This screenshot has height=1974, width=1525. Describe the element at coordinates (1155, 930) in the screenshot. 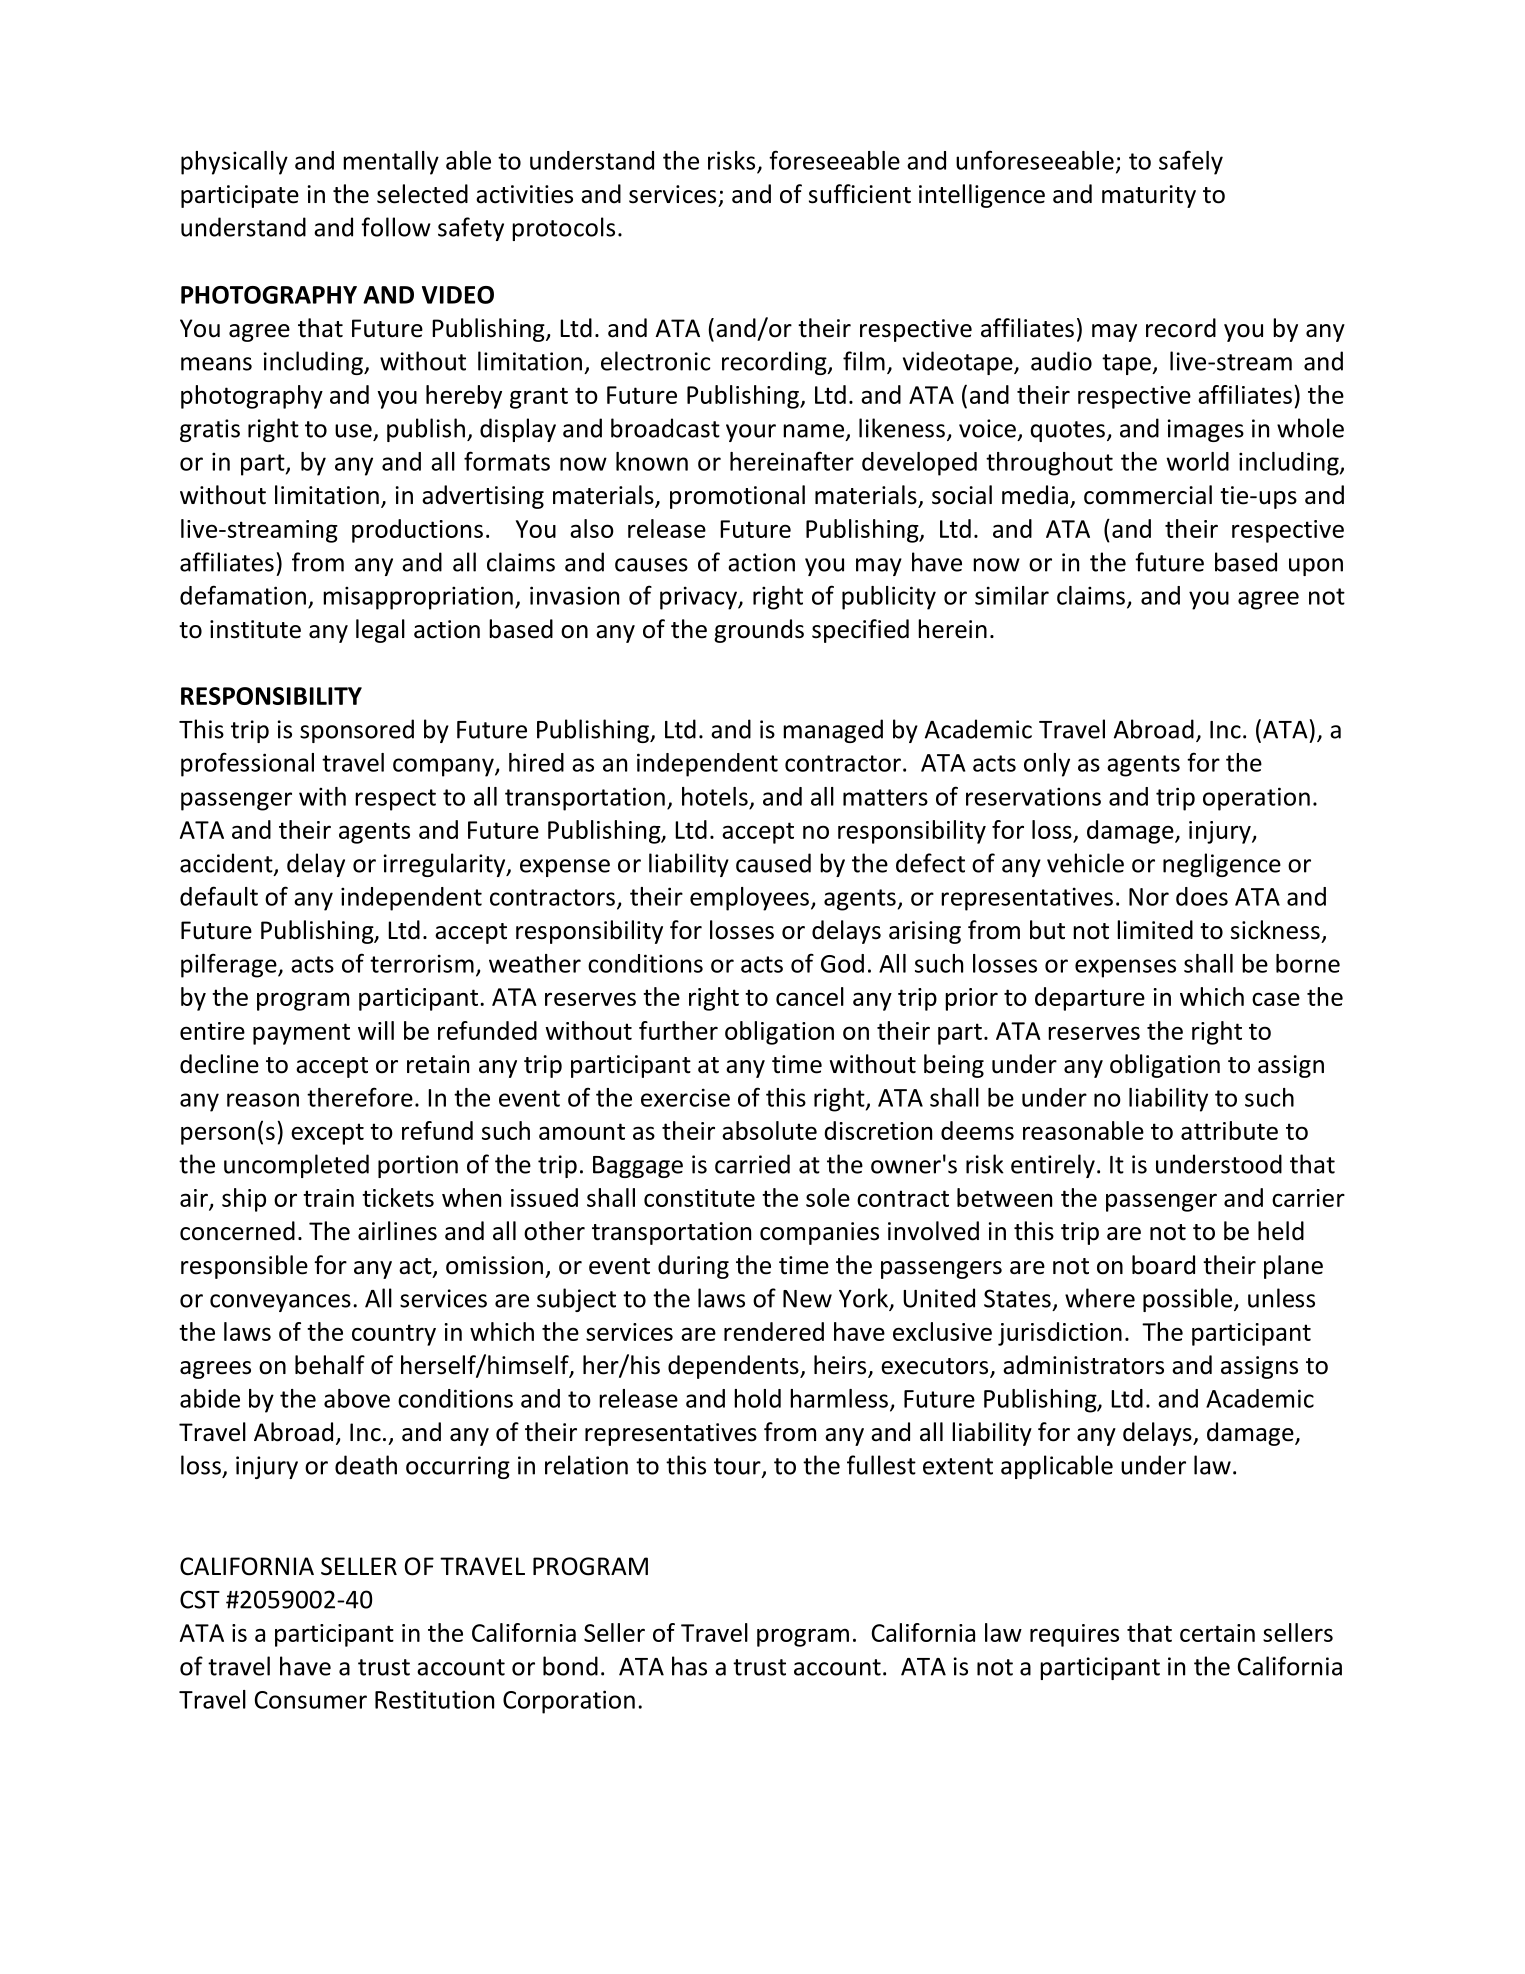

I see `limited` at that location.
